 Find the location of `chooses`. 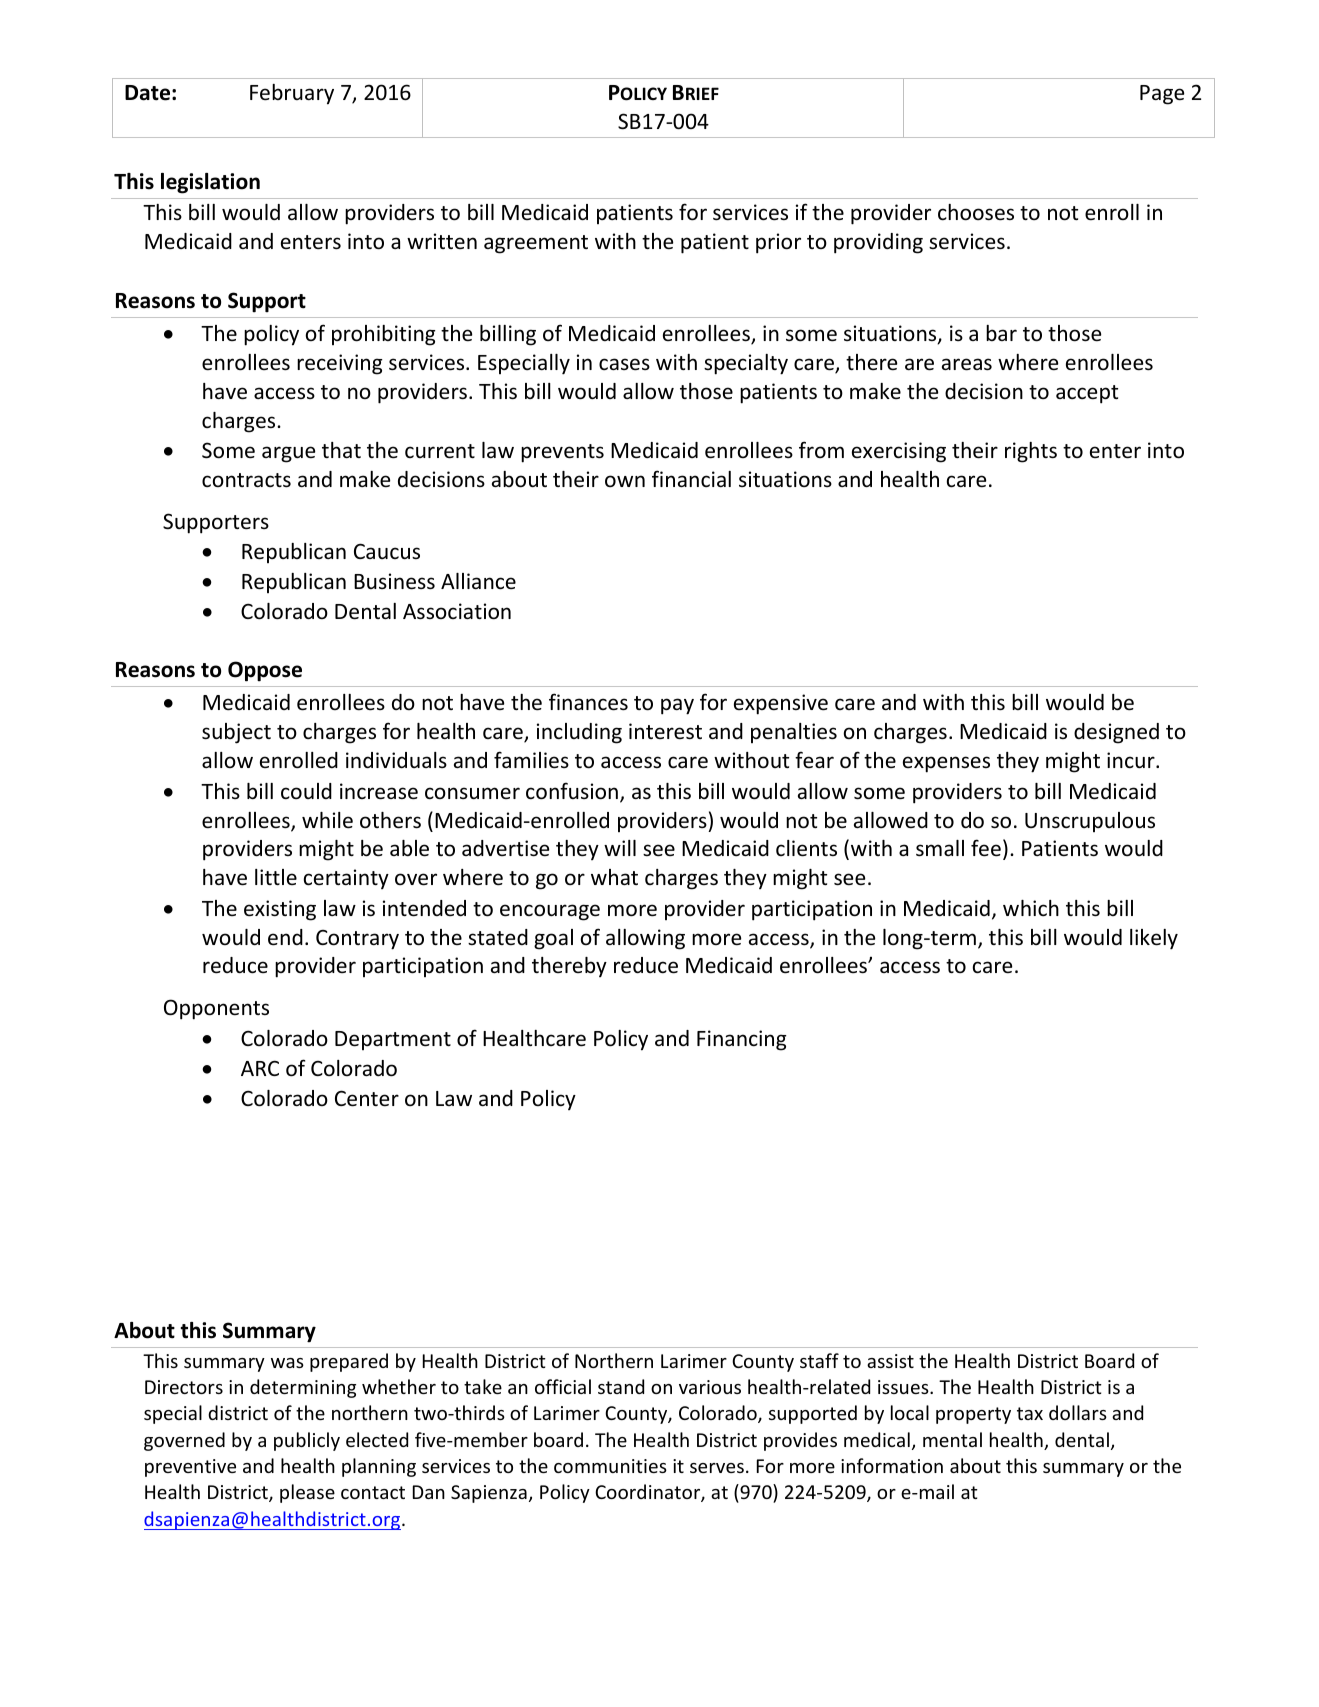

chooses is located at coordinates (976, 212).
